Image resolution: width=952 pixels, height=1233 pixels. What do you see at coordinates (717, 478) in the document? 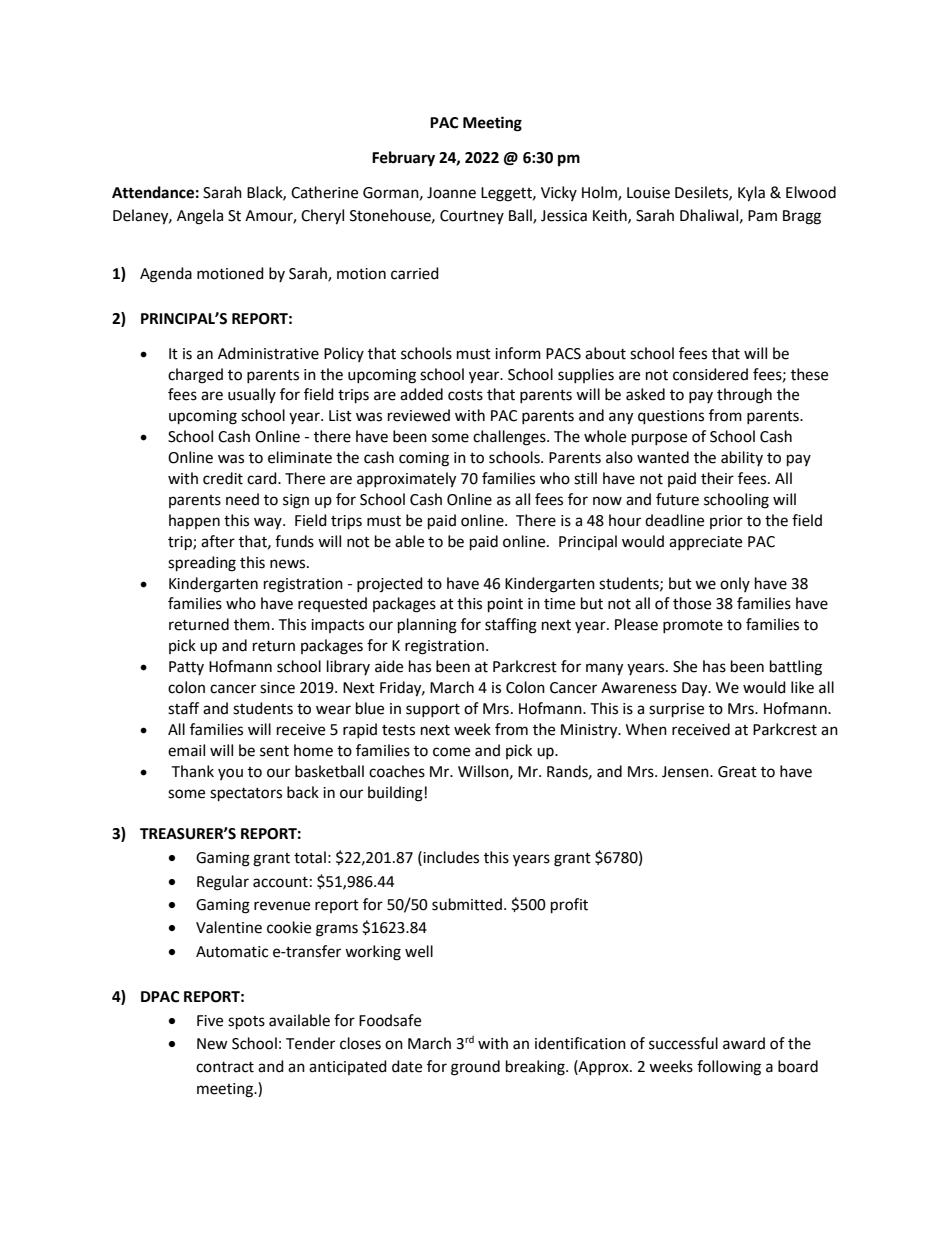
I see `their` at bounding box center [717, 478].
